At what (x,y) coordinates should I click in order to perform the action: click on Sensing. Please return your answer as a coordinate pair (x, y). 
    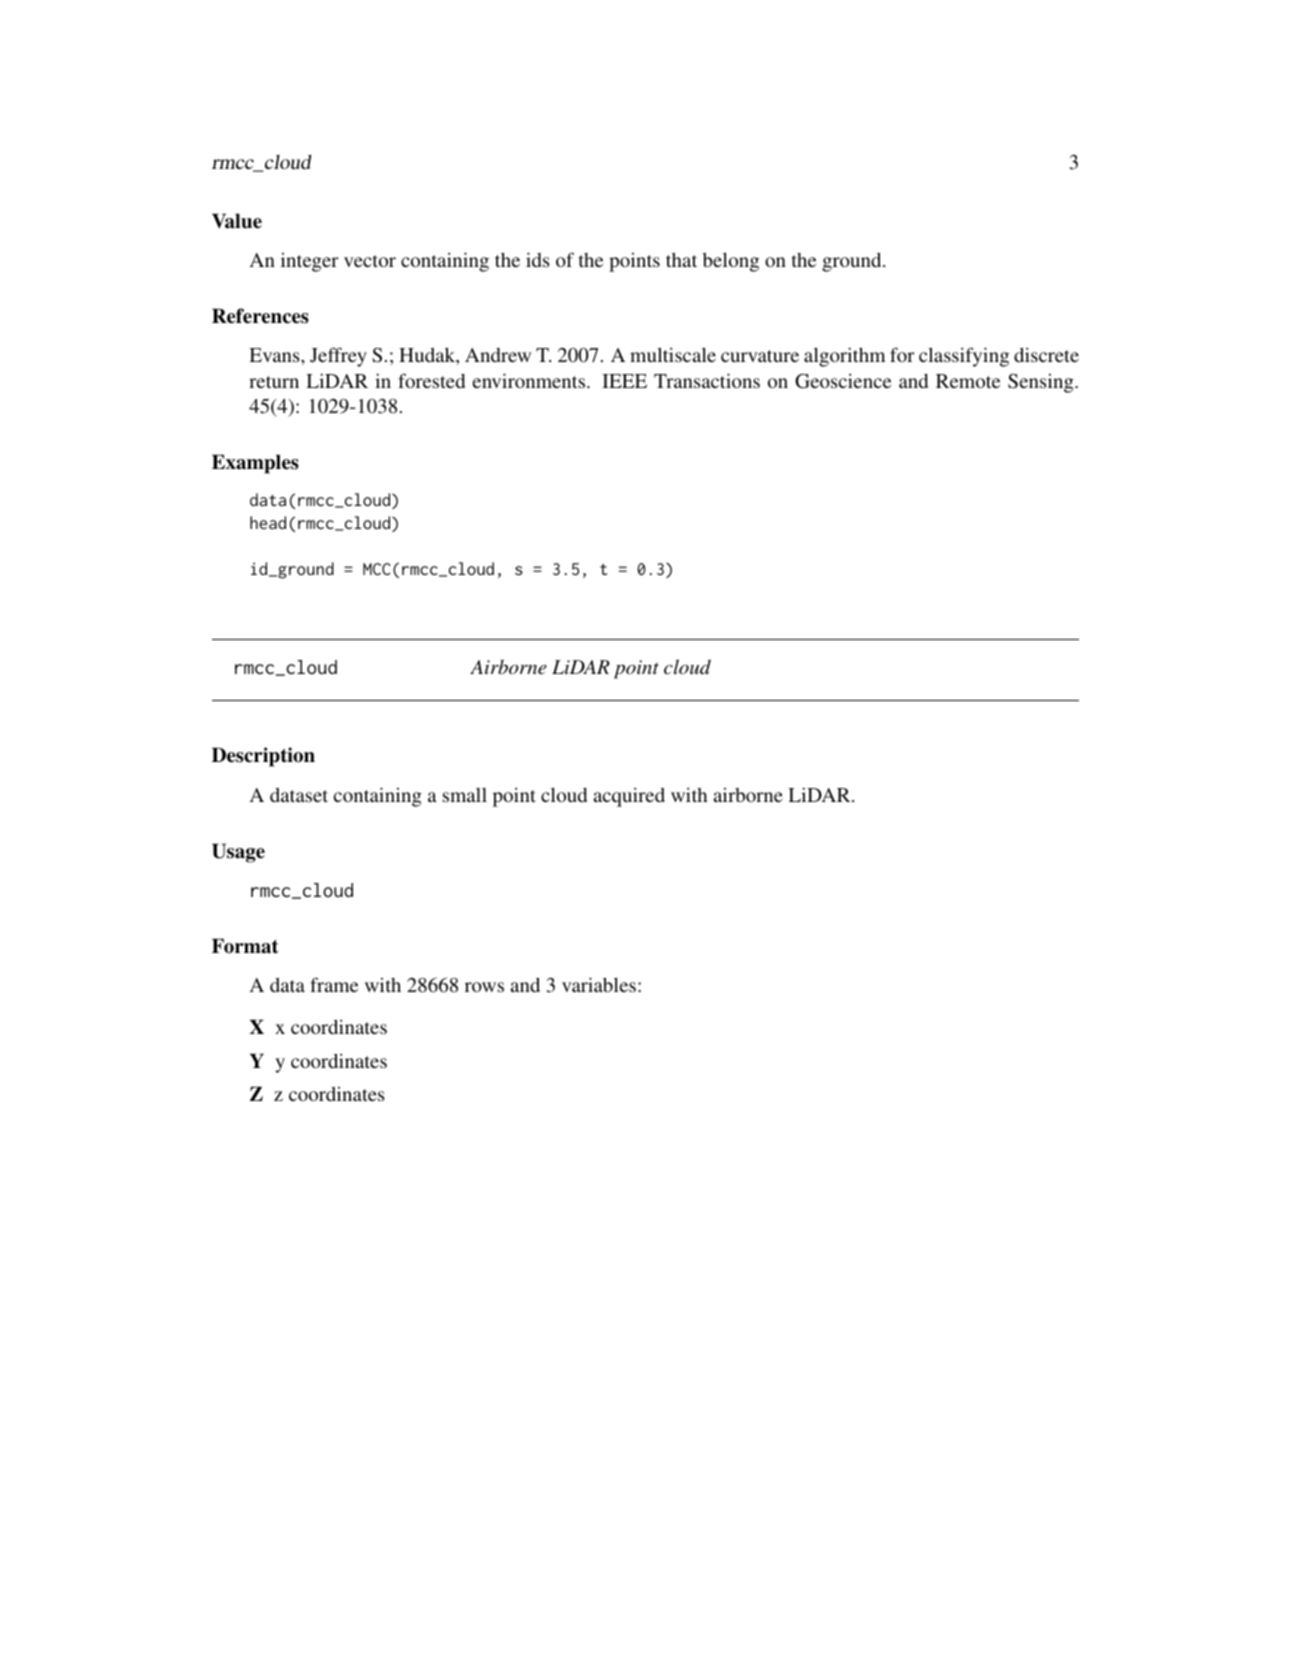
    Looking at the image, I should click on (1042, 383).
